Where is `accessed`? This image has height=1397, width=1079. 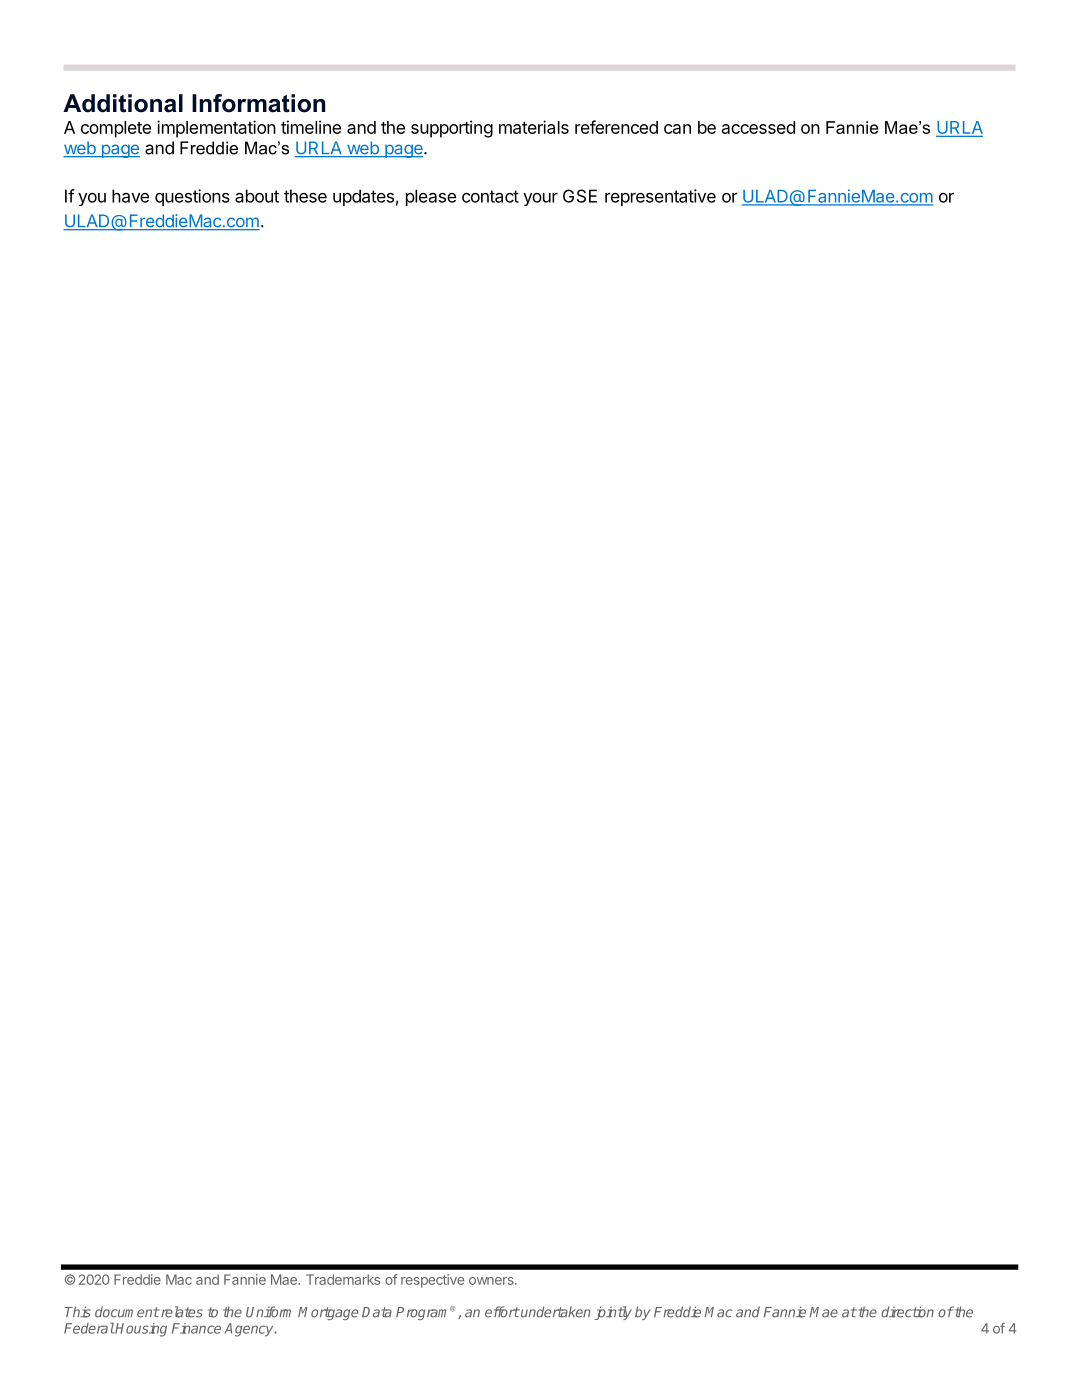 accessed is located at coordinates (758, 127).
